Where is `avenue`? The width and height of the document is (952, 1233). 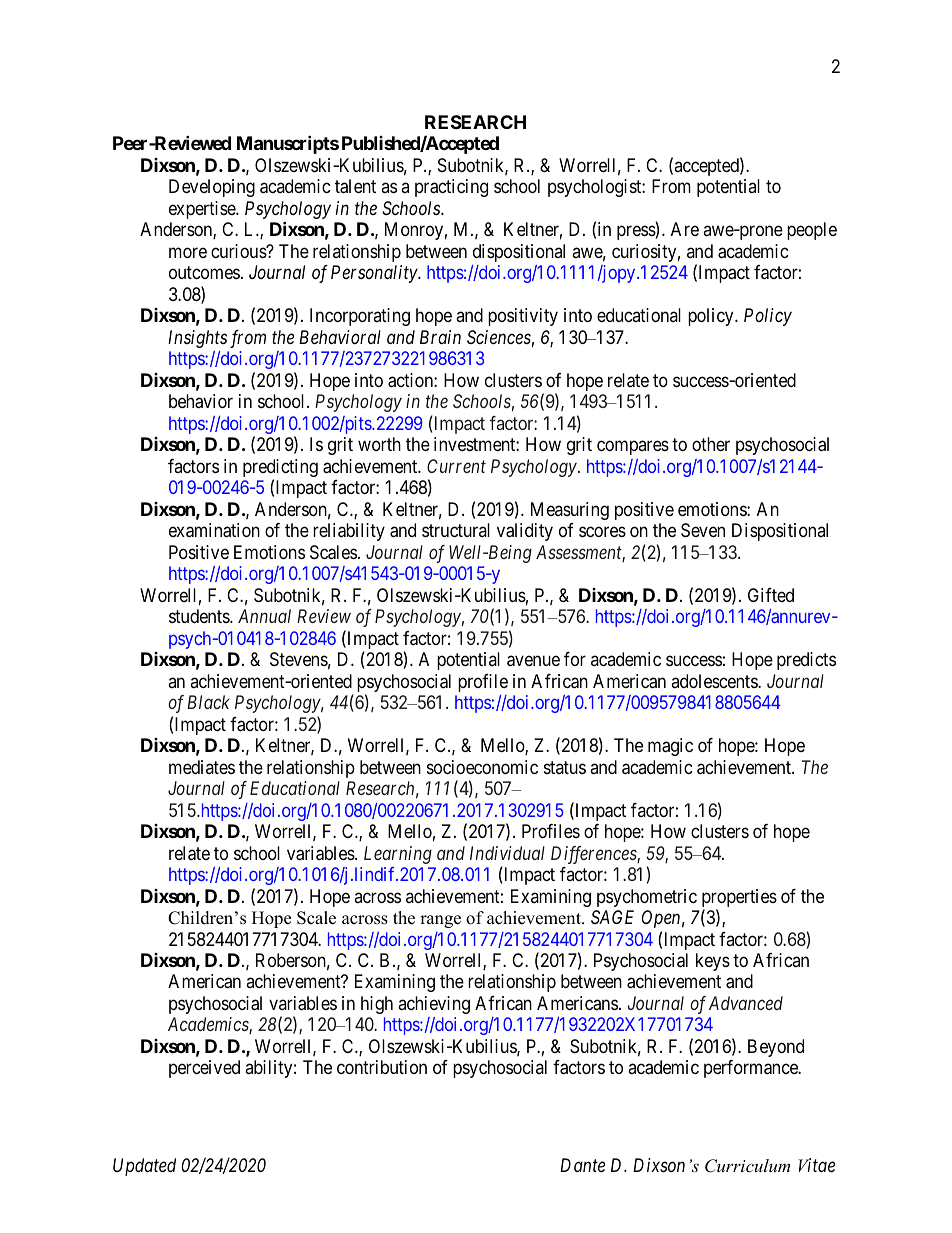
avenue is located at coordinates (533, 661).
